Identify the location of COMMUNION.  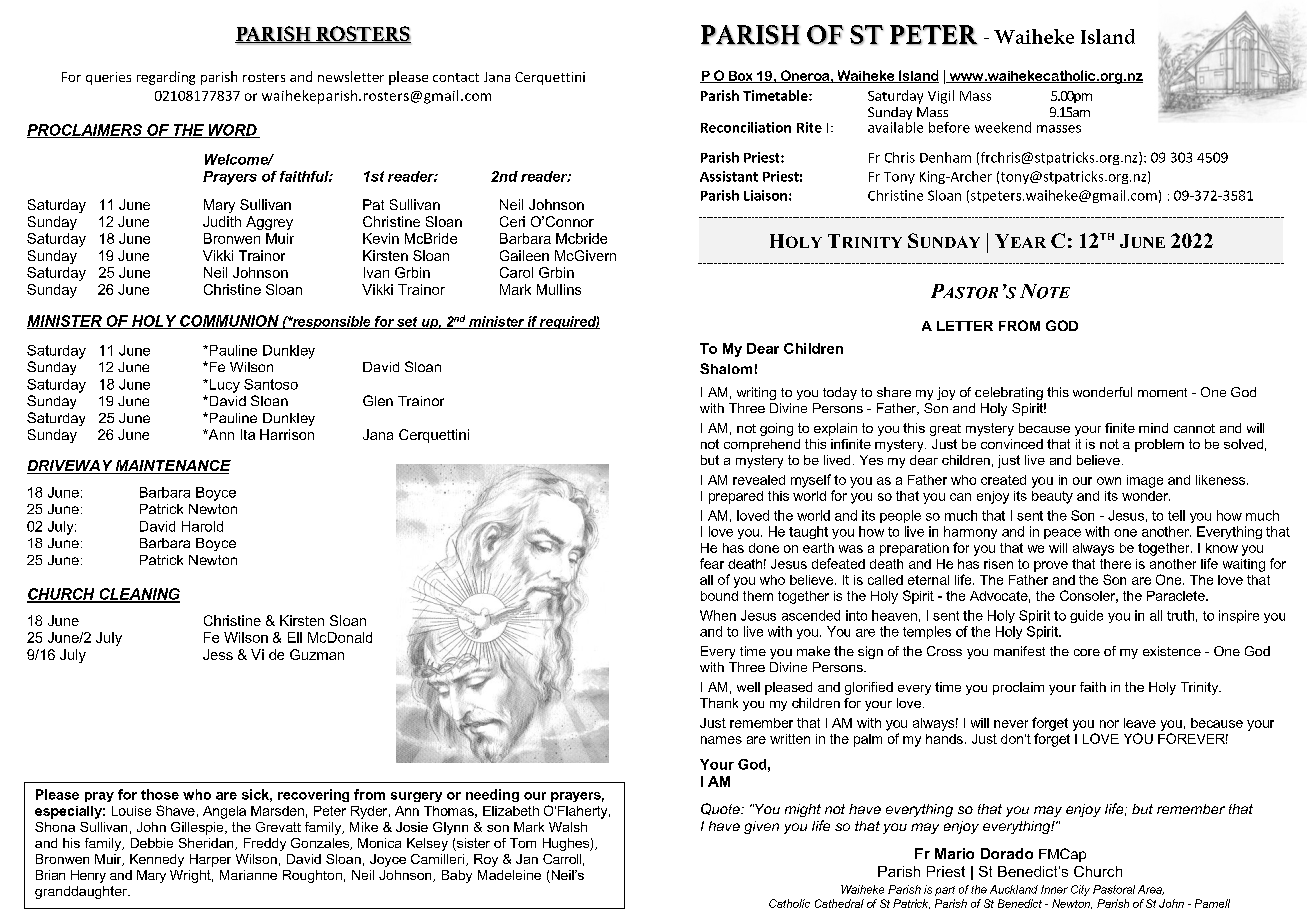
(229, 322).
